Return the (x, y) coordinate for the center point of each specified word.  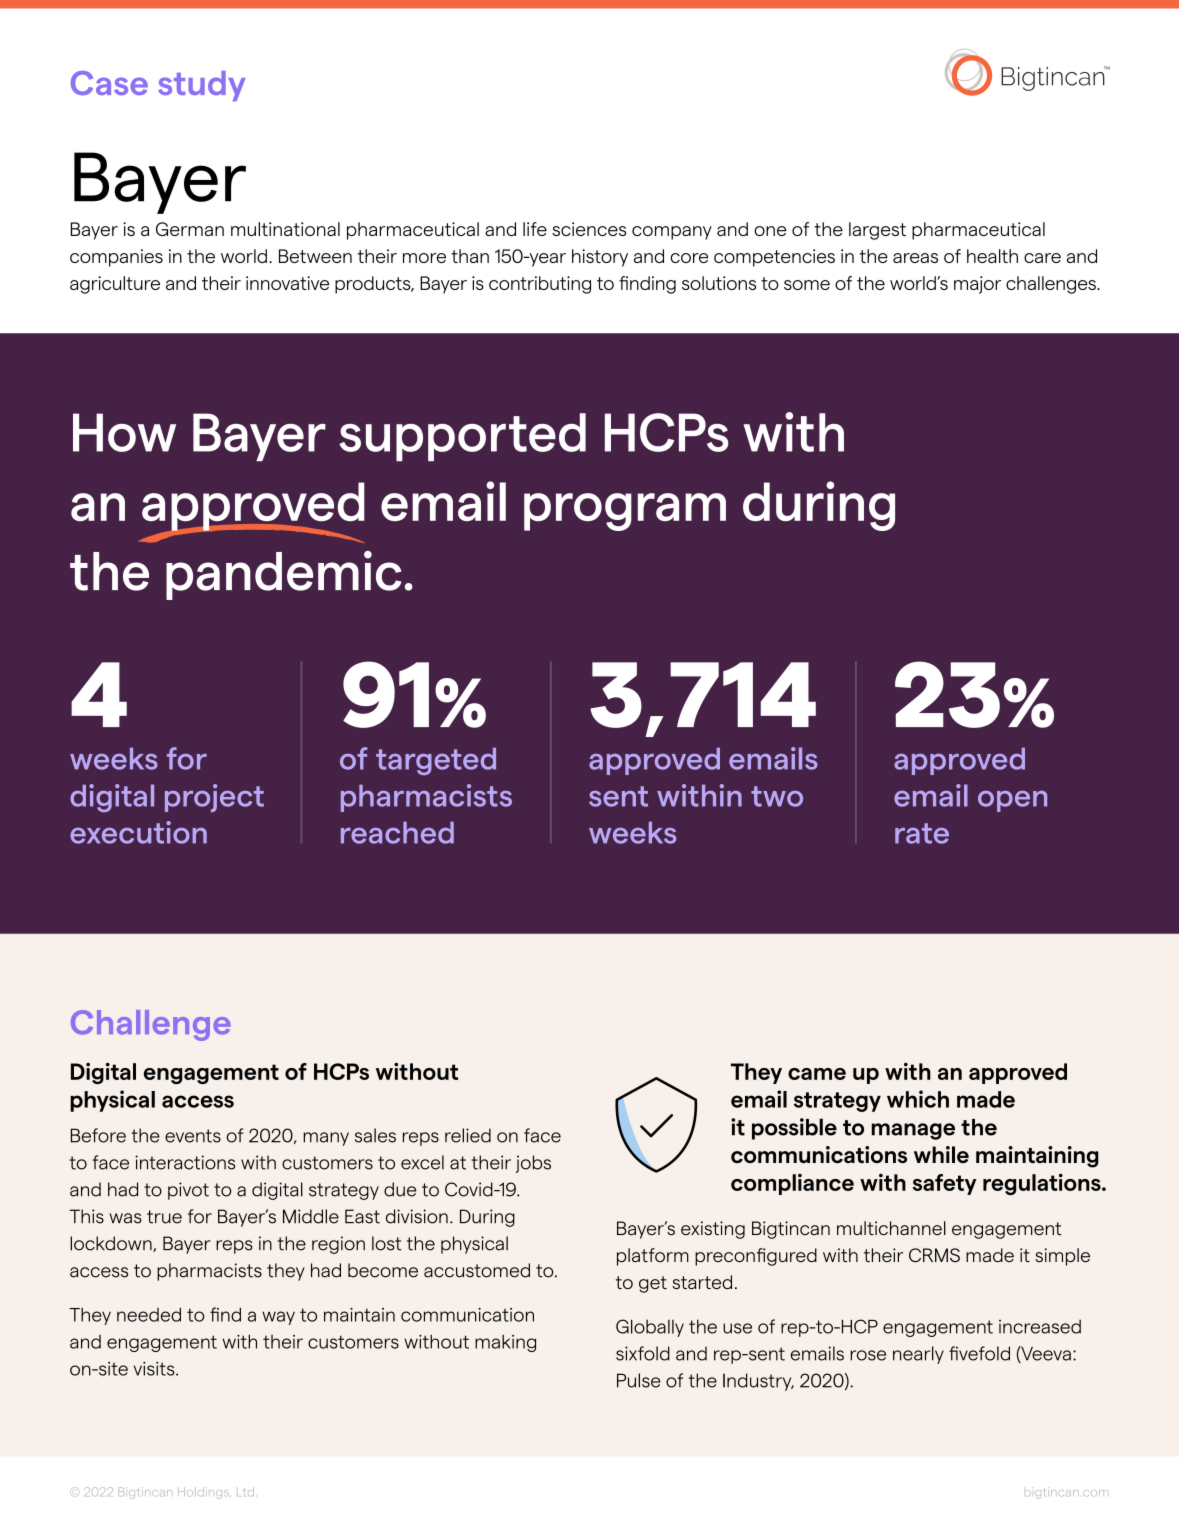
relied (468, 1135)
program (625, 512)
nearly (918, 1355)
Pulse (639, 1380)
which (918, 1099)
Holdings (204, 1493)
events (193, 1136)
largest (877, 231)
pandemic (283, 575)
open (1012, 801)
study (202, 86)
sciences (589, 229)
